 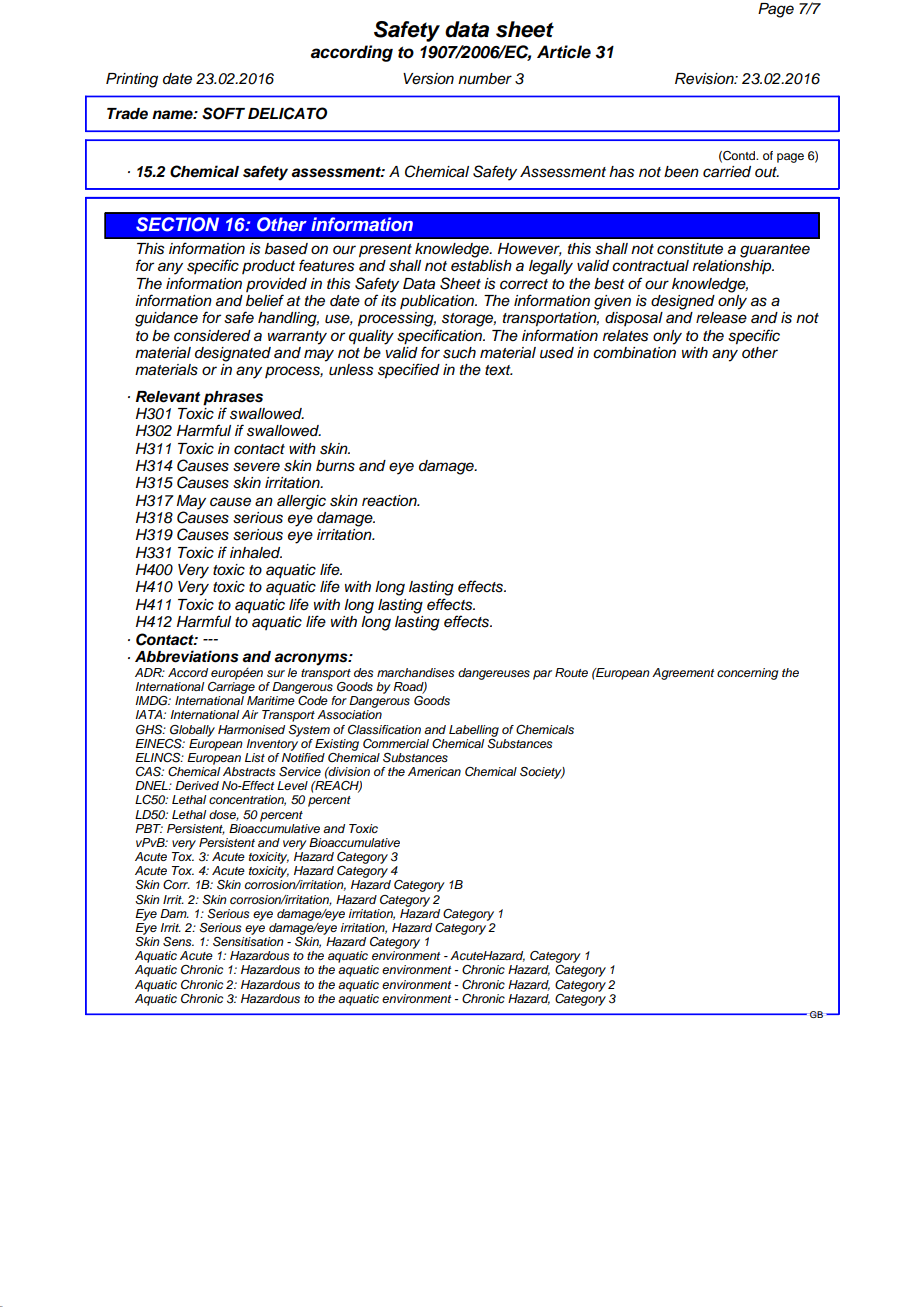 I want to click on SOFT, so click(x=223, y=113).
